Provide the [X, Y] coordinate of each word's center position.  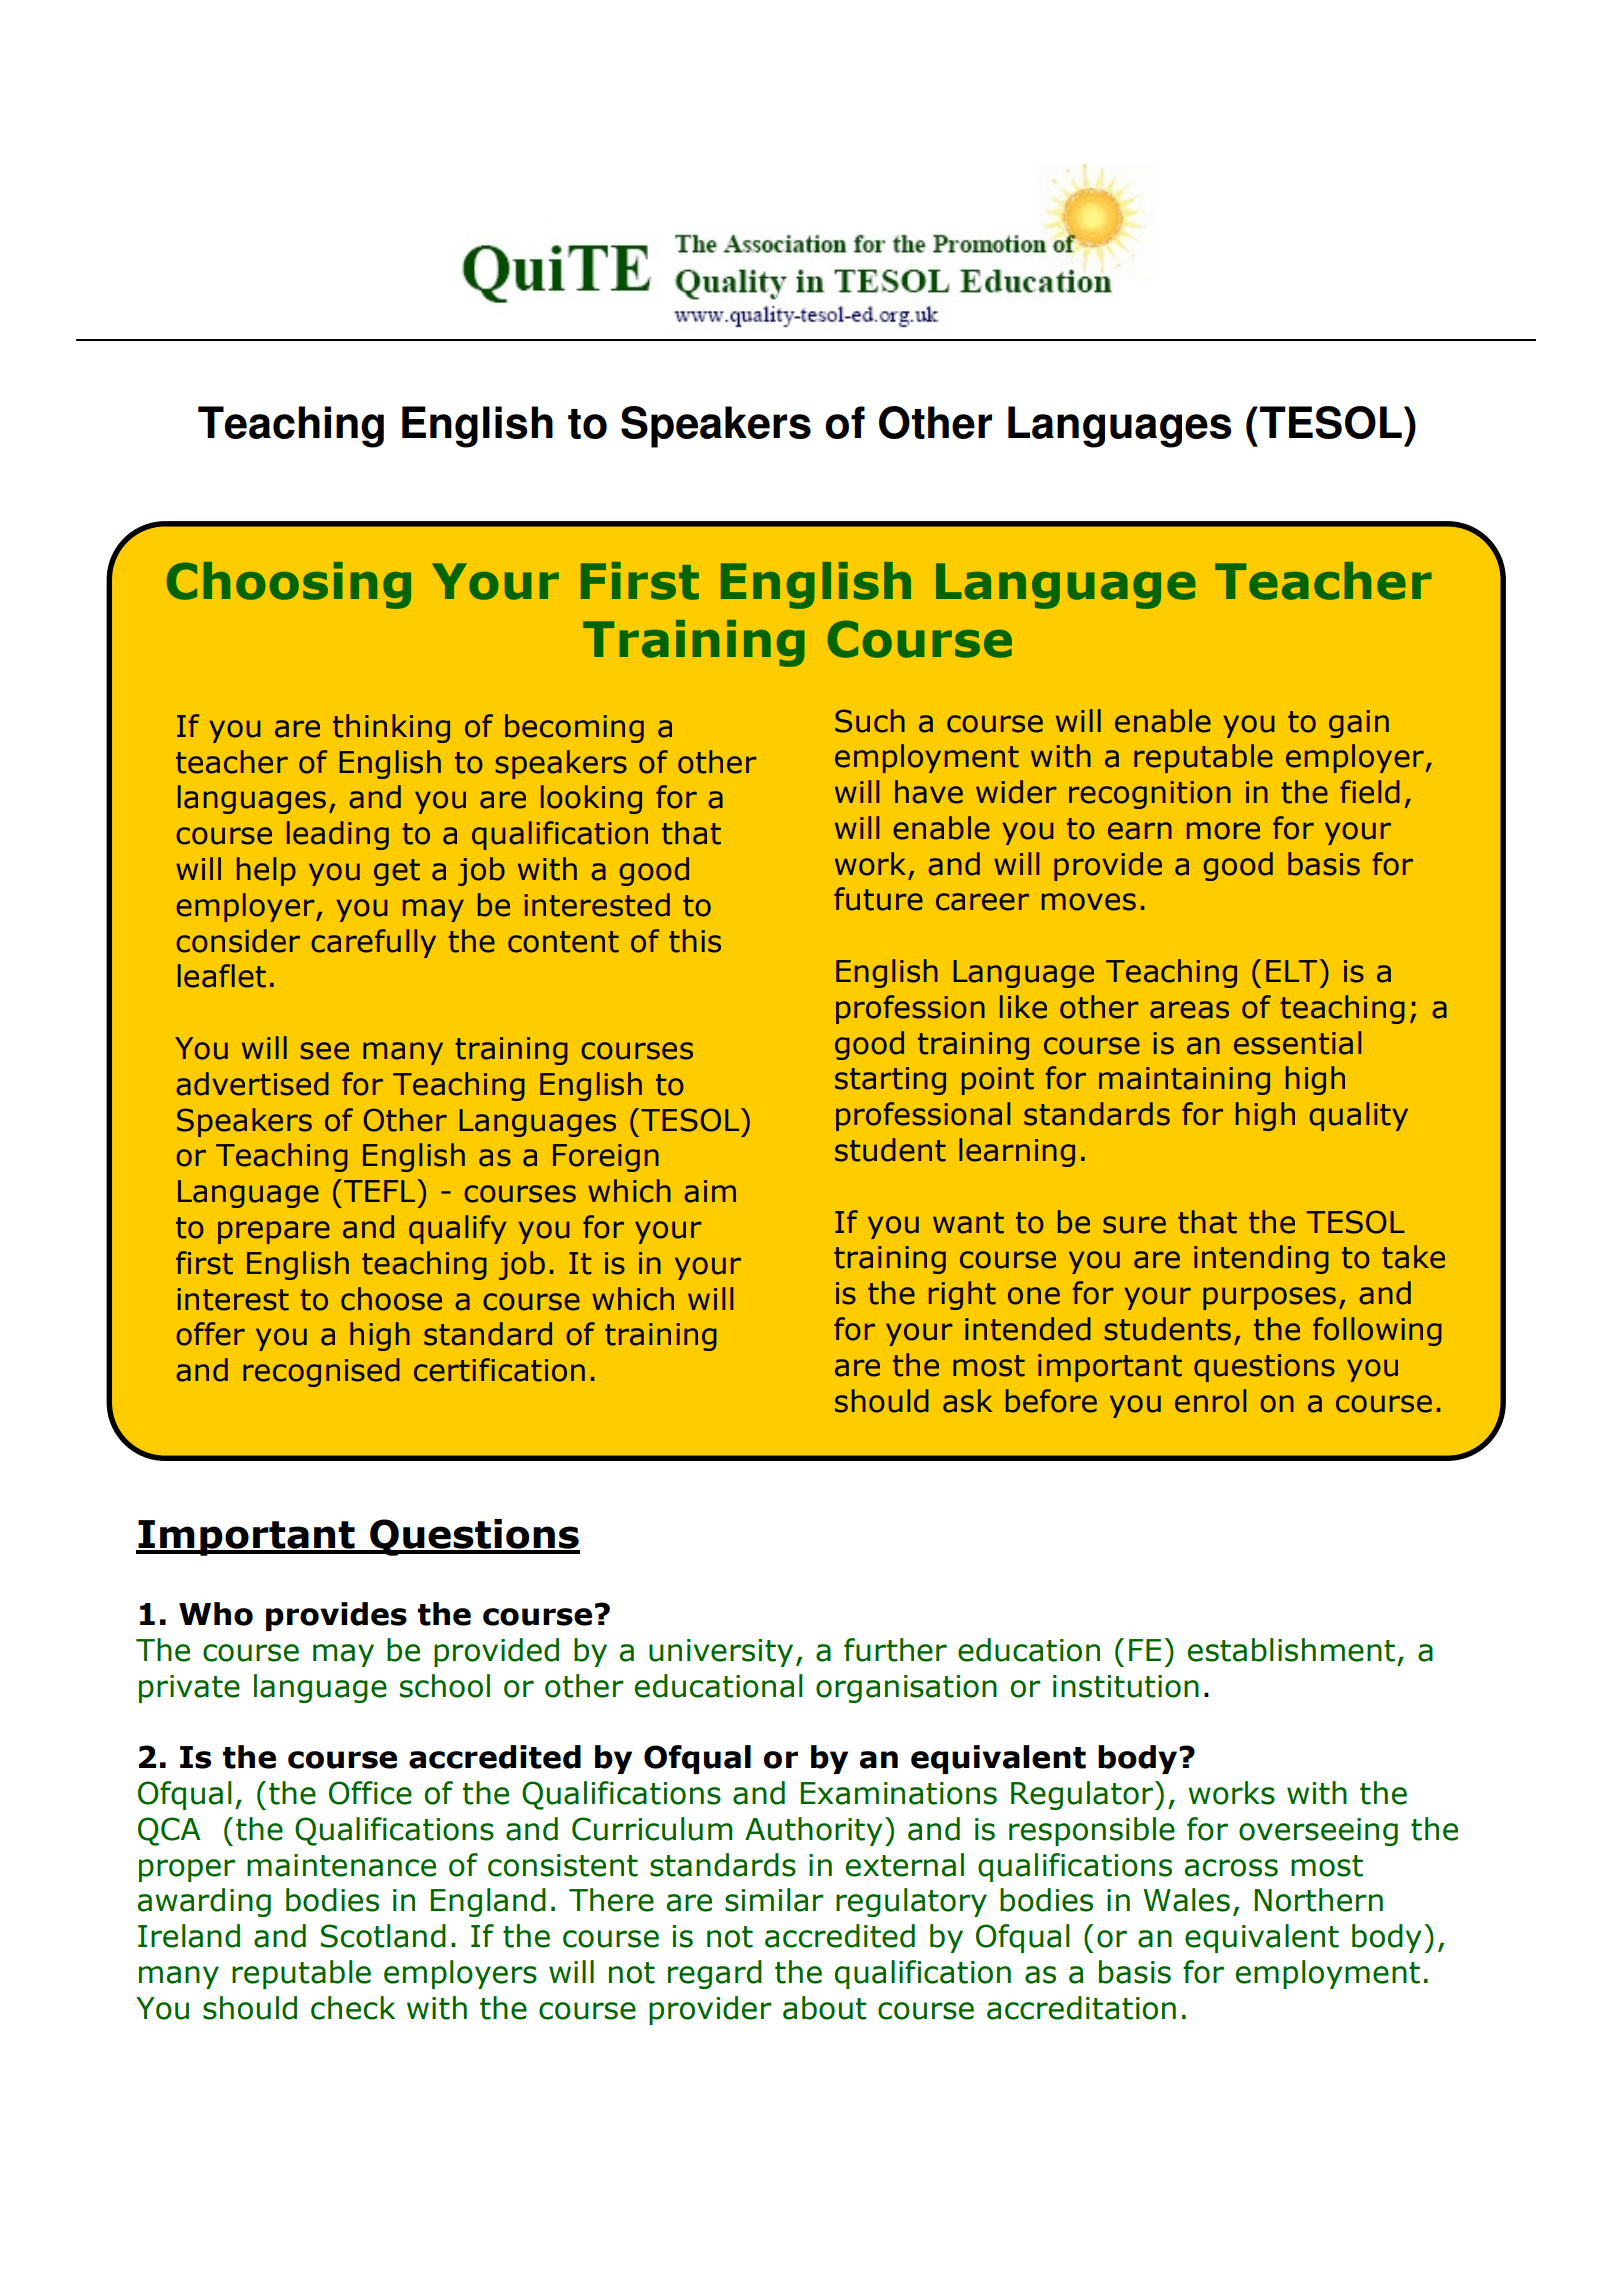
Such [870, 721]
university [721, 1653]
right [962, 1295]
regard [715, 1974]
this [695, 941]
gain [1359, 724]
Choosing [289, 585]
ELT [1291, 971]
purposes [1269, 1298]
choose [391, 1299]
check [353, 2008]
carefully [374, 943]
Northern [1319, 1900]
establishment [1291, 1650]
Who [216, 1614]
